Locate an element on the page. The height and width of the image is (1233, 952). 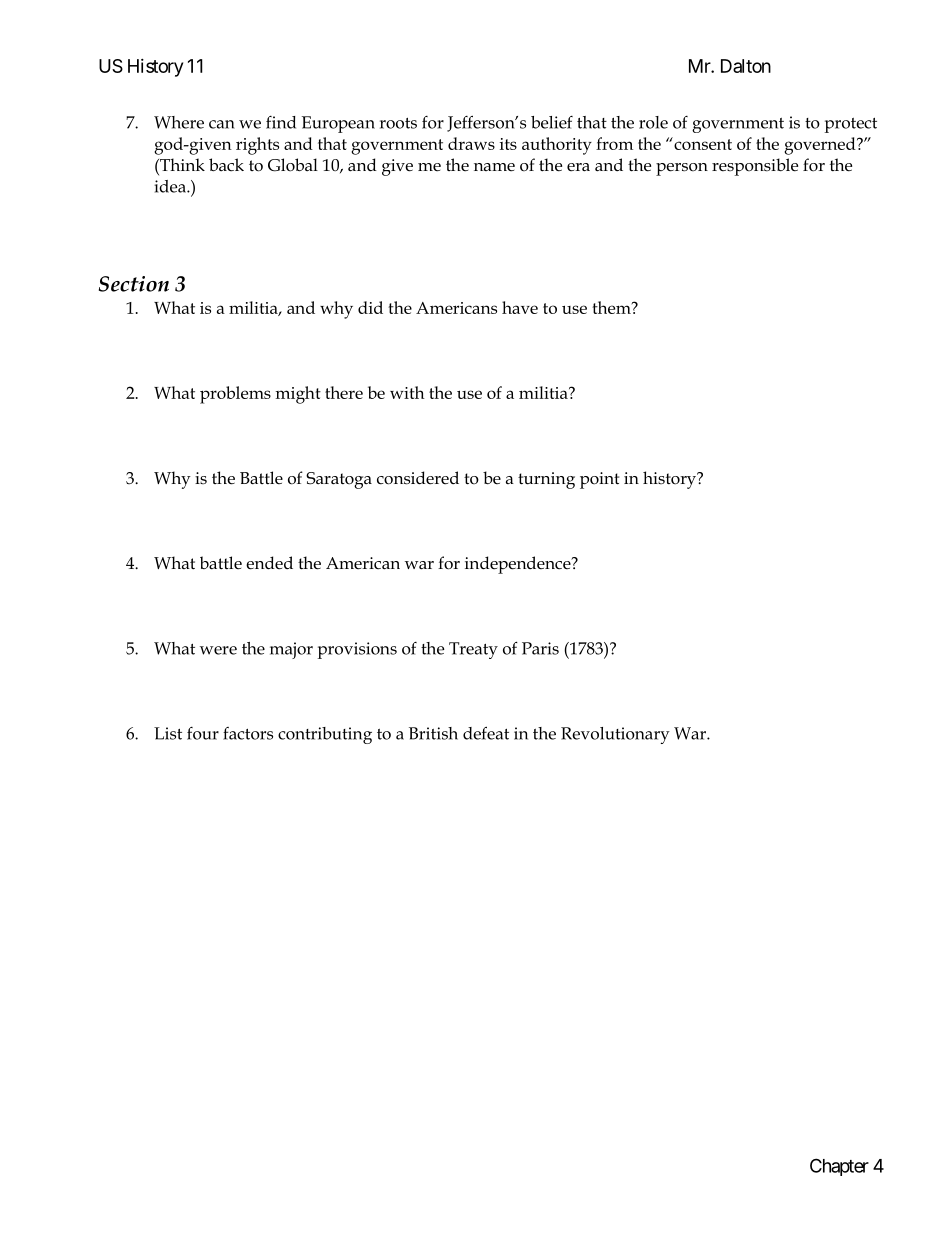
point is located at coordinates (599, 480).
